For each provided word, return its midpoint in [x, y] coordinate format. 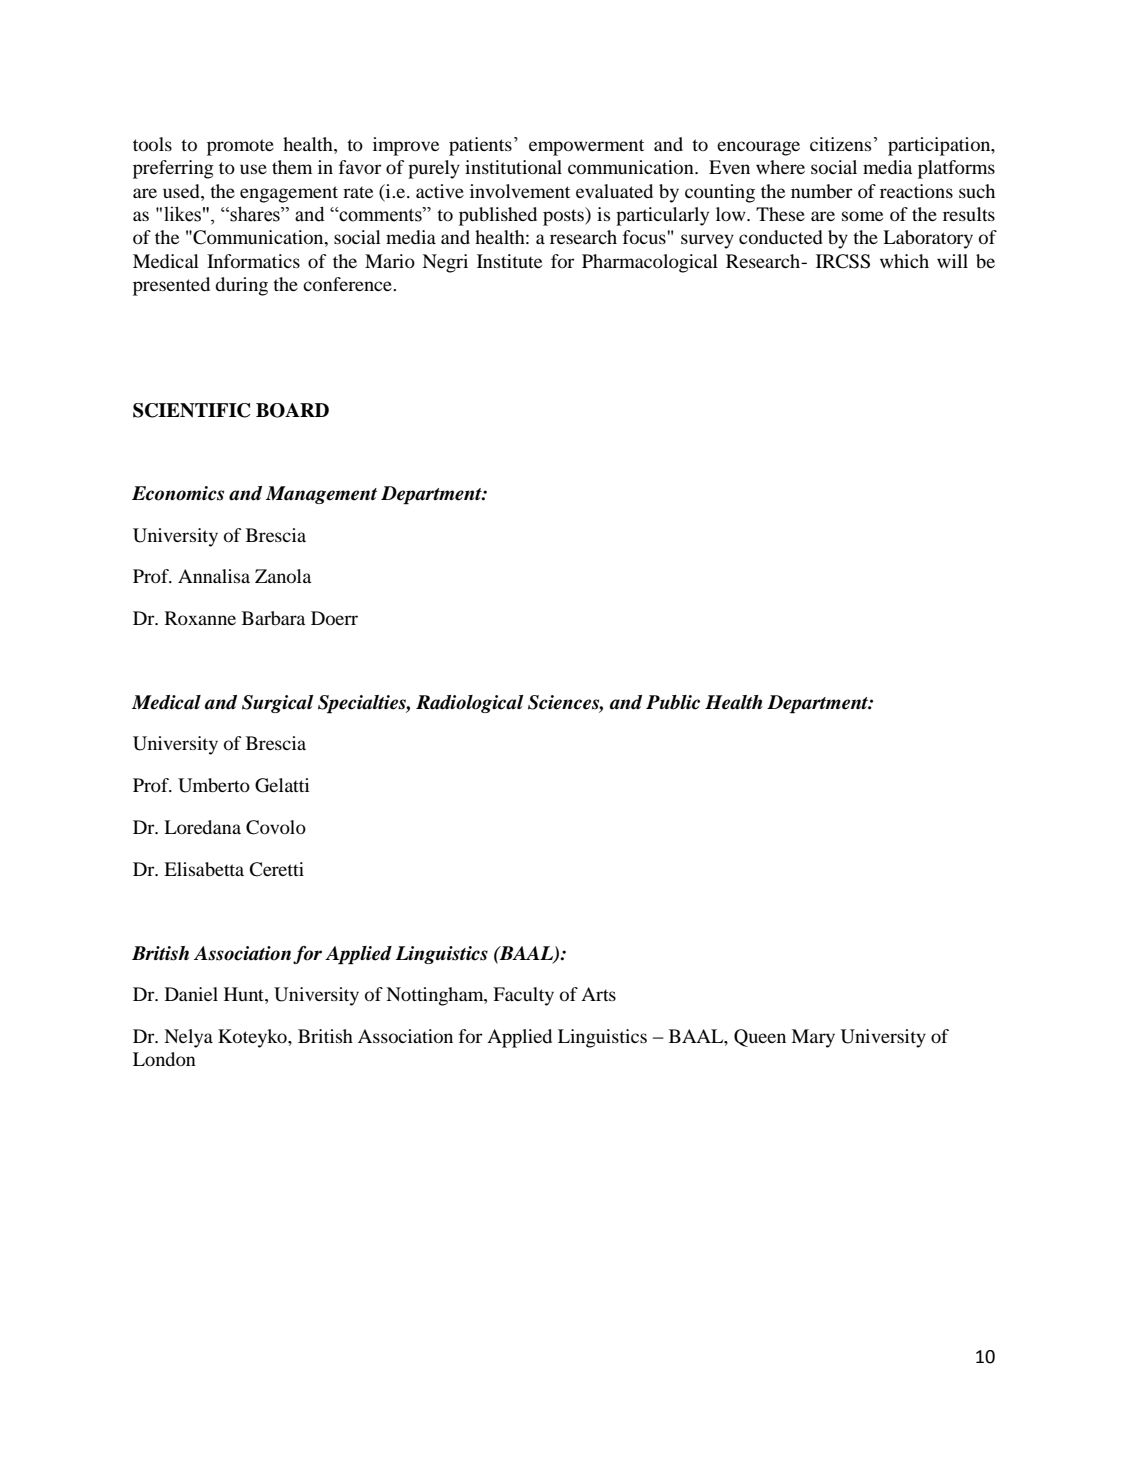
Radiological [469, 704]
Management [321, 495]
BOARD [292, 410]
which [904, 261]
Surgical [277, 704]
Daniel [191, 994]
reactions [916, 191]
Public [673, 702]
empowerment [586, 147]
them [292, 167]
